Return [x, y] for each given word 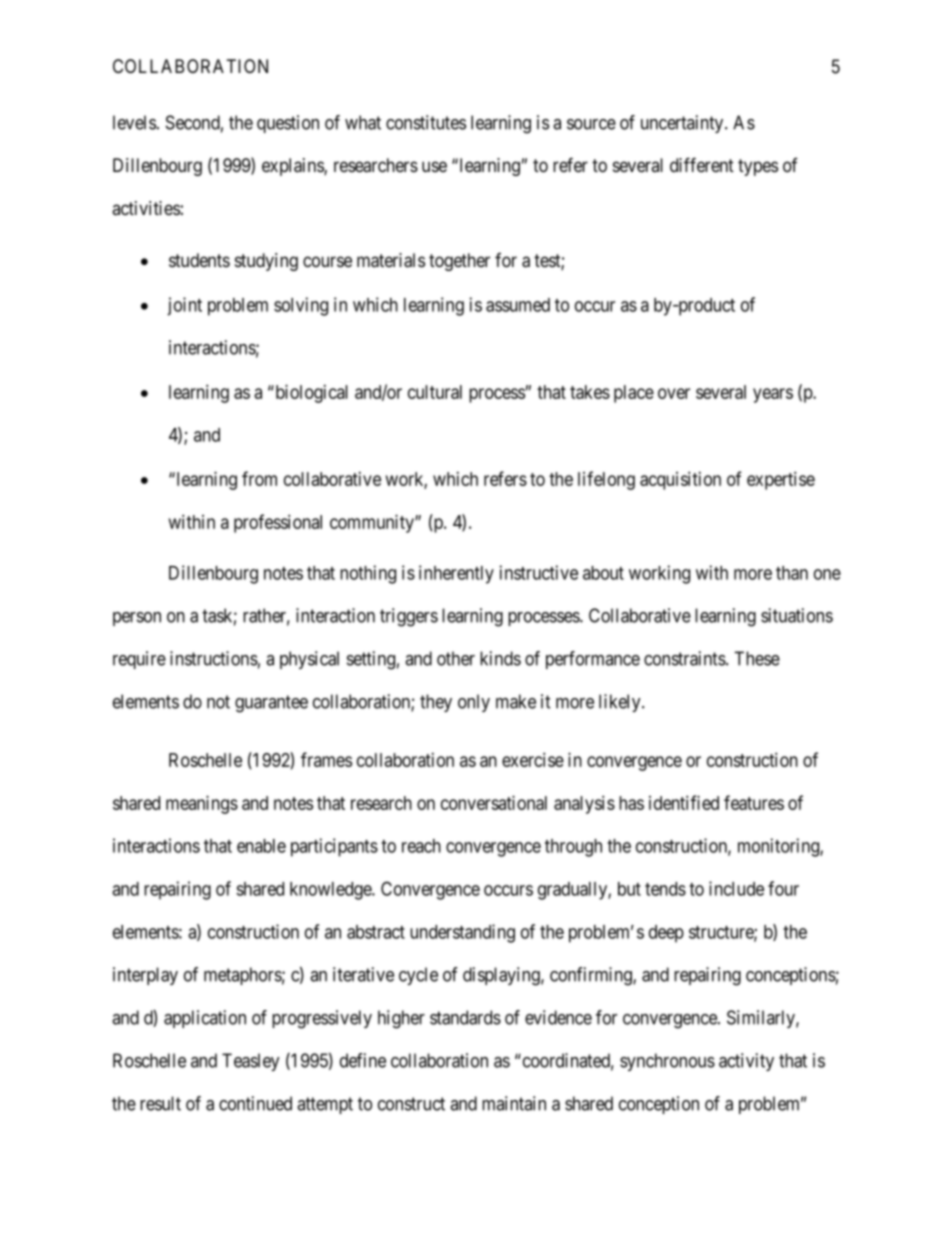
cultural [435, 392]
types [758, 167]
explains [293, 167]
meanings [202, 804]
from [259, 478]
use [434, 166]
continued [255, 1103]
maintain [514, 1103]
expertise [781, 480]
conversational [494, 802]
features [754, 802]
